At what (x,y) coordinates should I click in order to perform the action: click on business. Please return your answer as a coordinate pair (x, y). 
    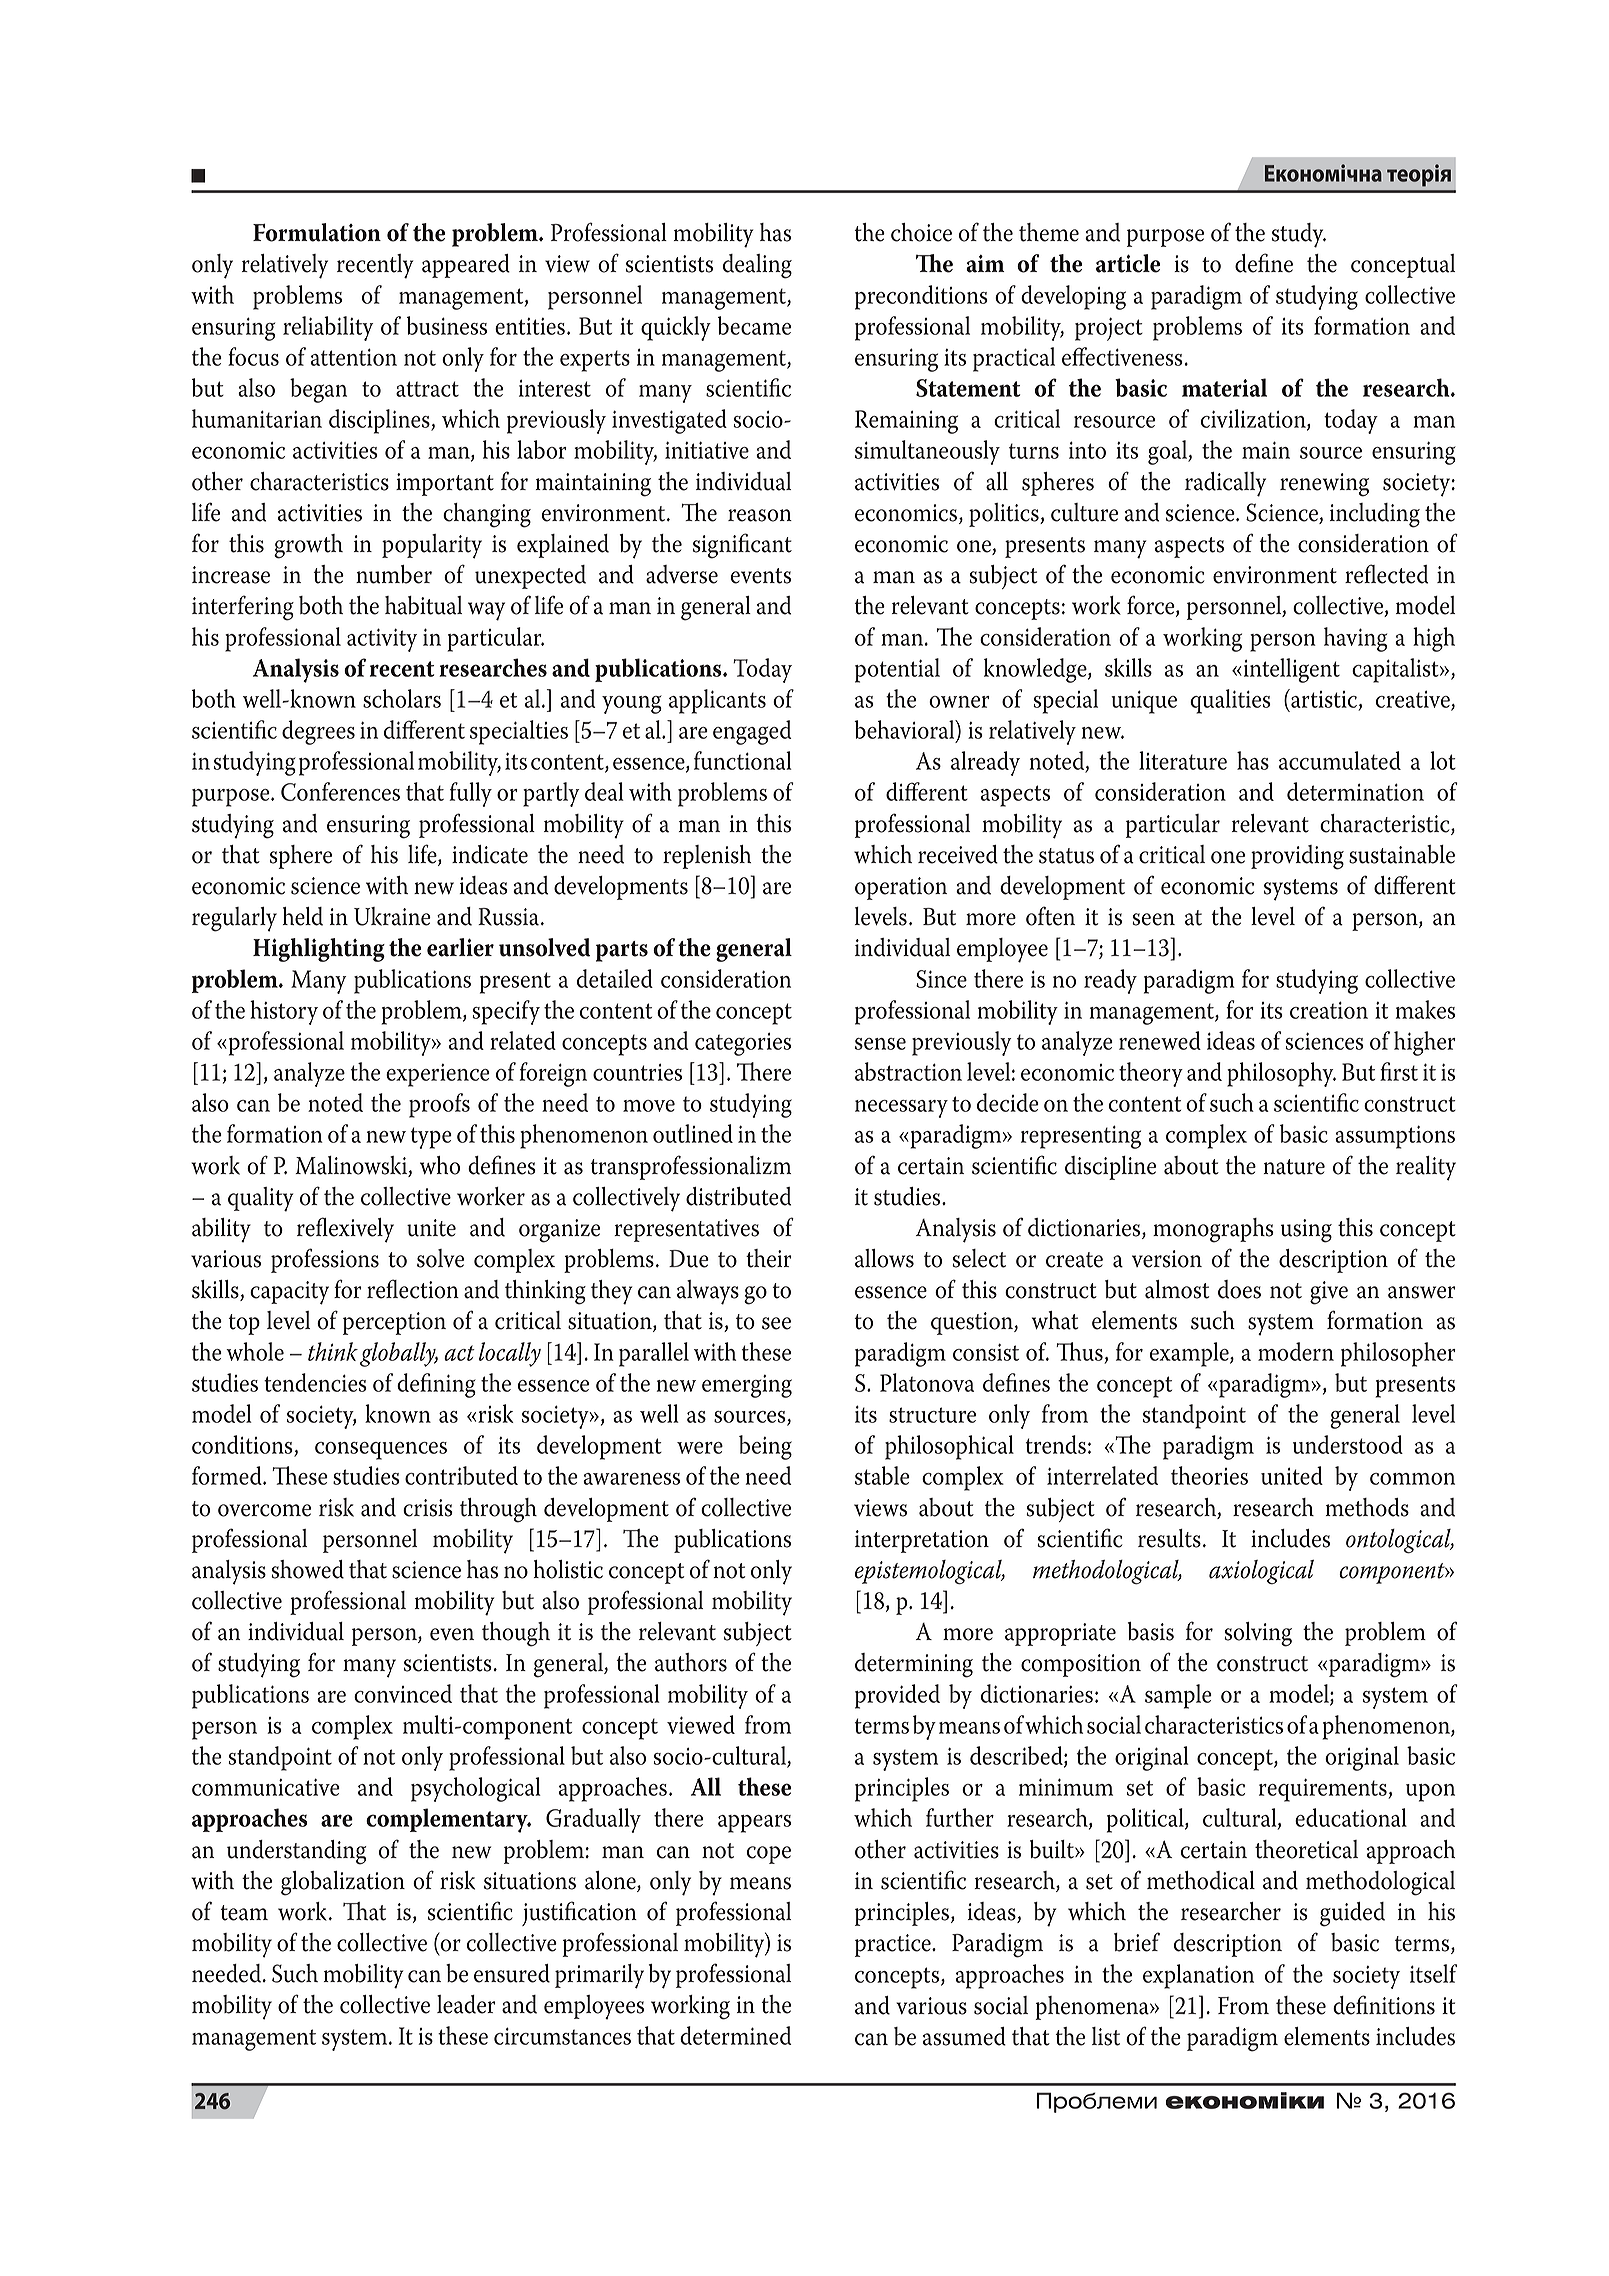
    Looking at the image, I should click on (447, 325).
